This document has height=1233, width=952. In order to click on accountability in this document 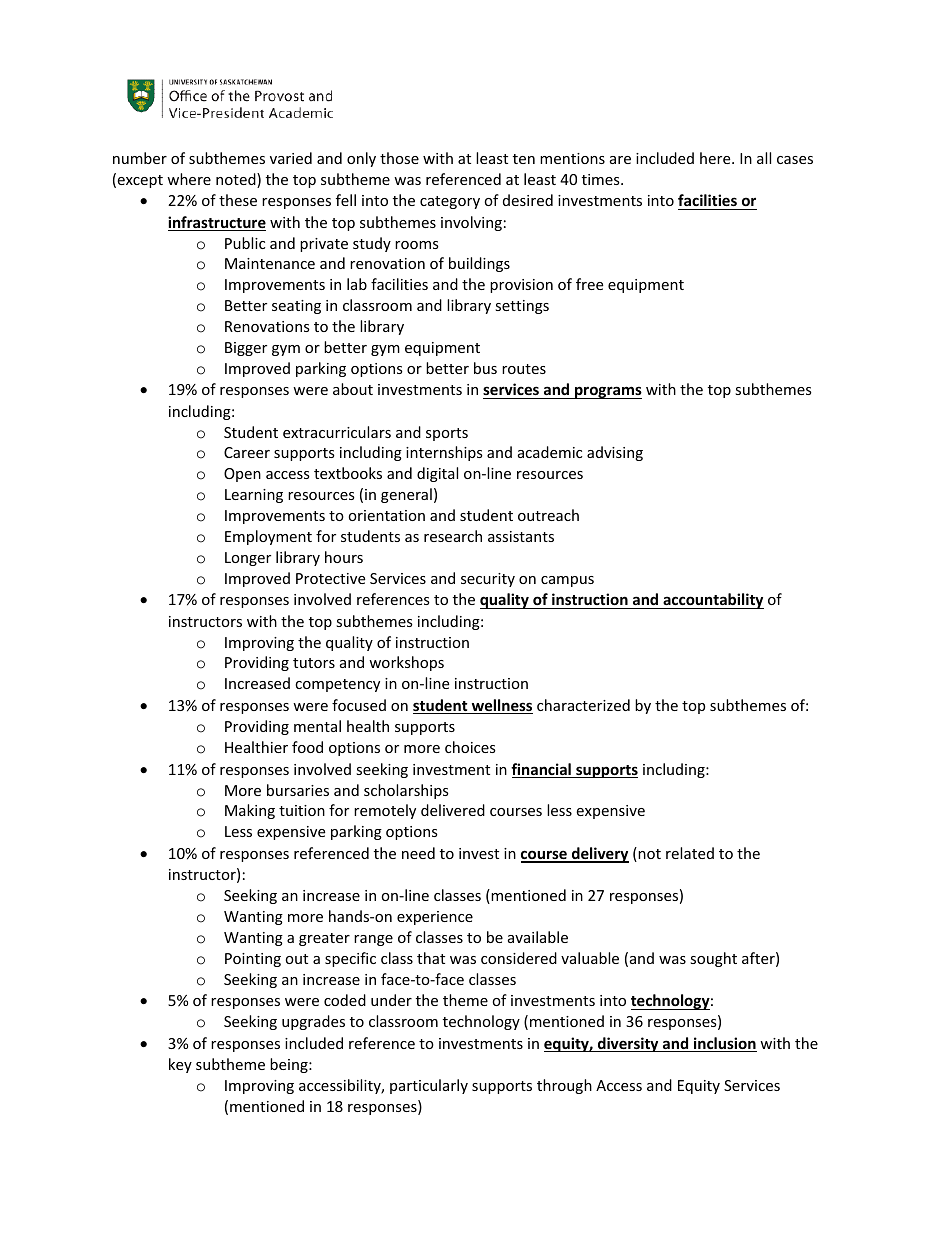, I will do `click(712, 601)`.
